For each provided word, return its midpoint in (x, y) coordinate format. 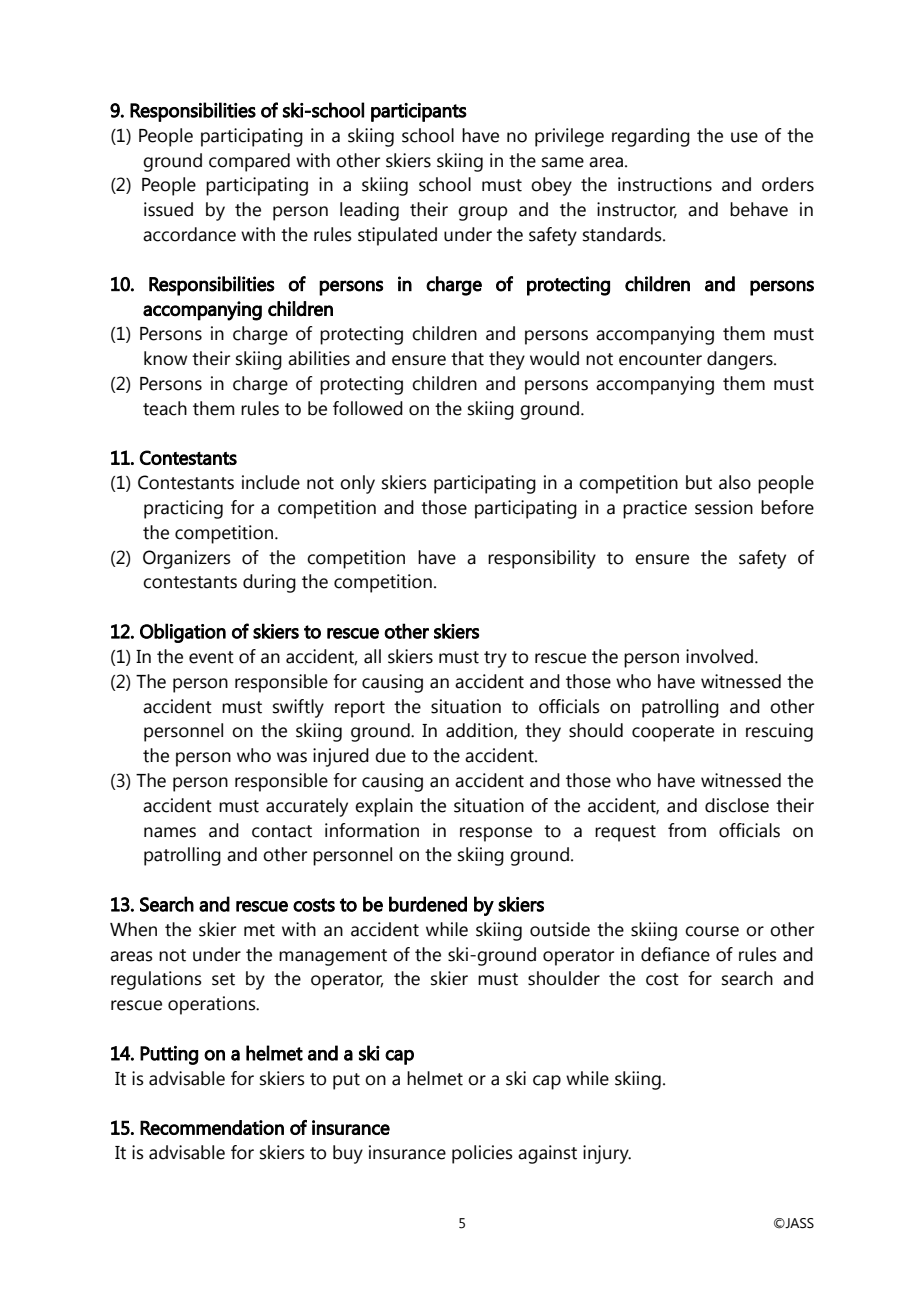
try (495, 659)
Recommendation (212, 1127)
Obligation (183, 633)
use (744, 137)
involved (719, 656)
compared (249, 162)
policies (482, 1154)
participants (419, 112)
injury (607, 1154)
